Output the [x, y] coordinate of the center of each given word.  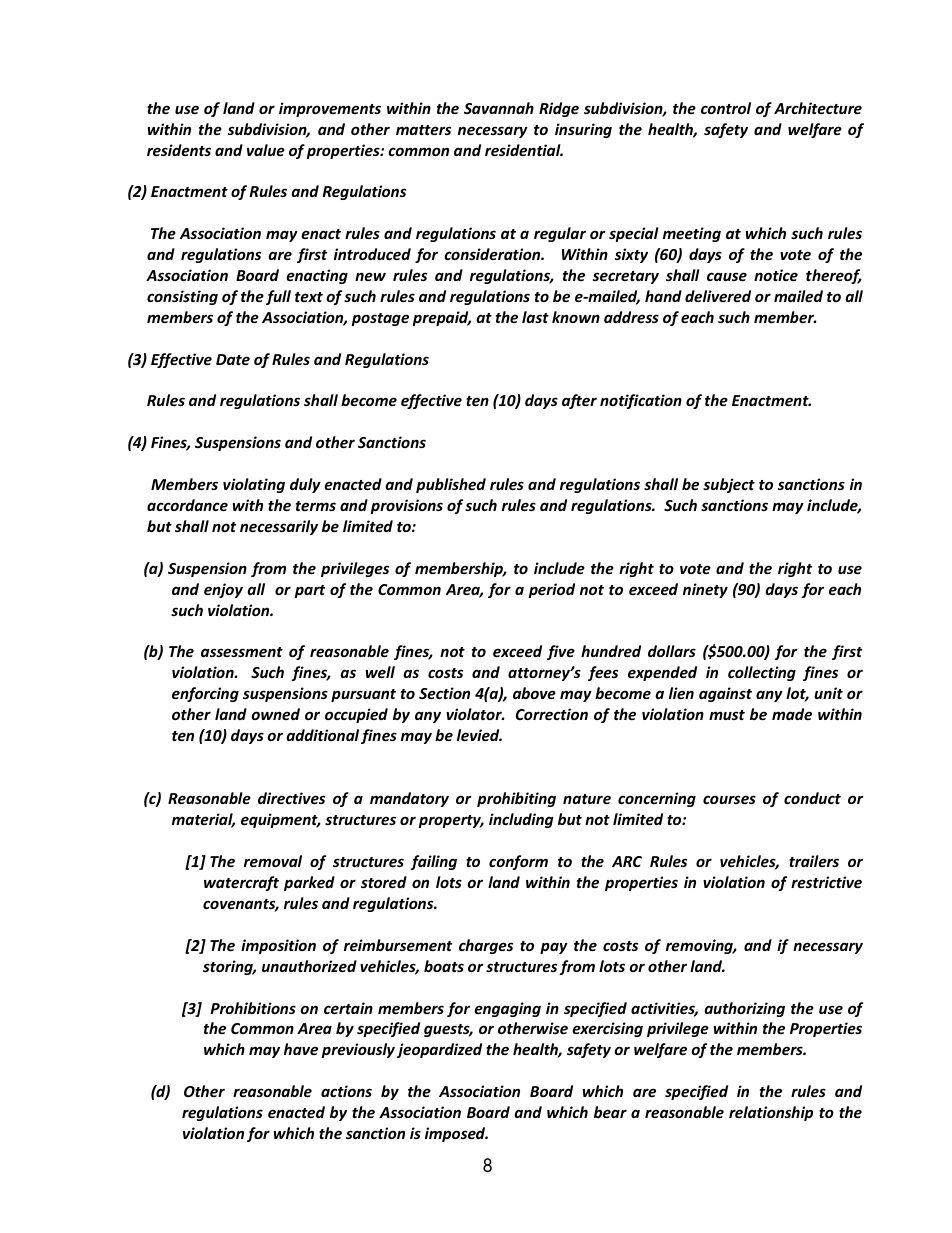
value [266, 150]
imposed [456, 1134]
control [726, 108]
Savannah [499, 108]
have [301, 1049]
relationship [771, 1113]
